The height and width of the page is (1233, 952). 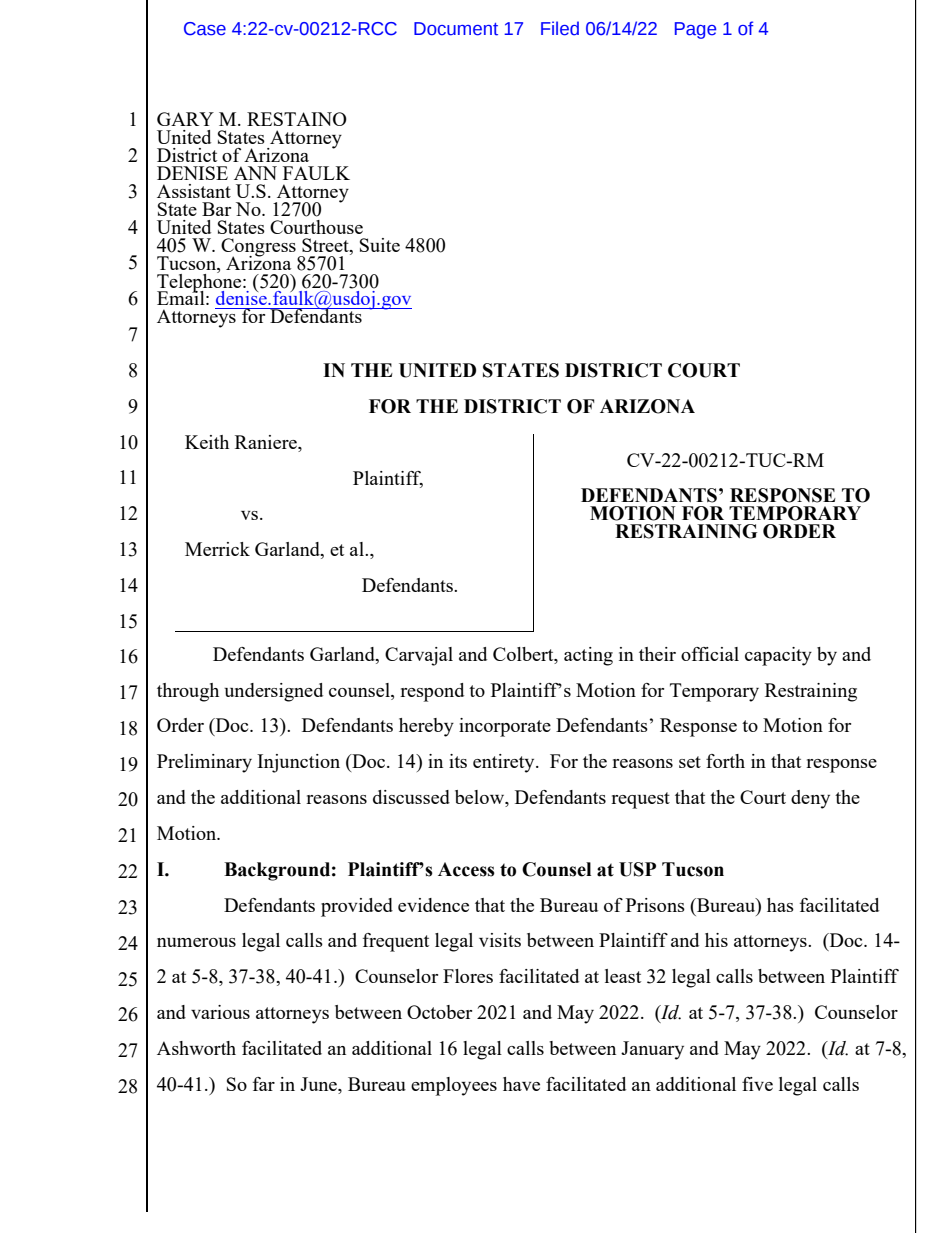 I want to click on Colbert, so click(x=524, y=655).
